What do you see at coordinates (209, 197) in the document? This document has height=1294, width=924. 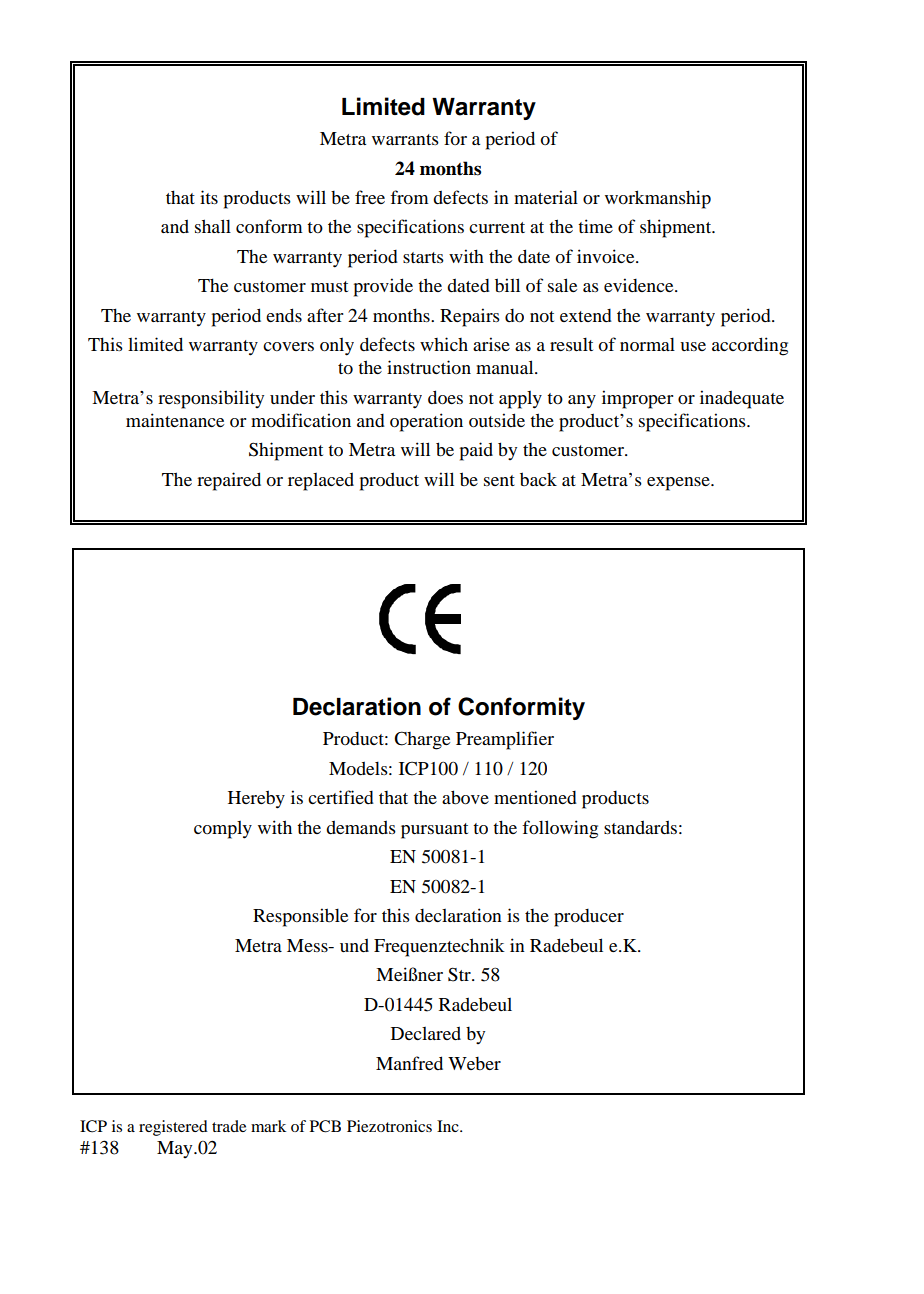 I see `its` at bounding box center [209, 197].
